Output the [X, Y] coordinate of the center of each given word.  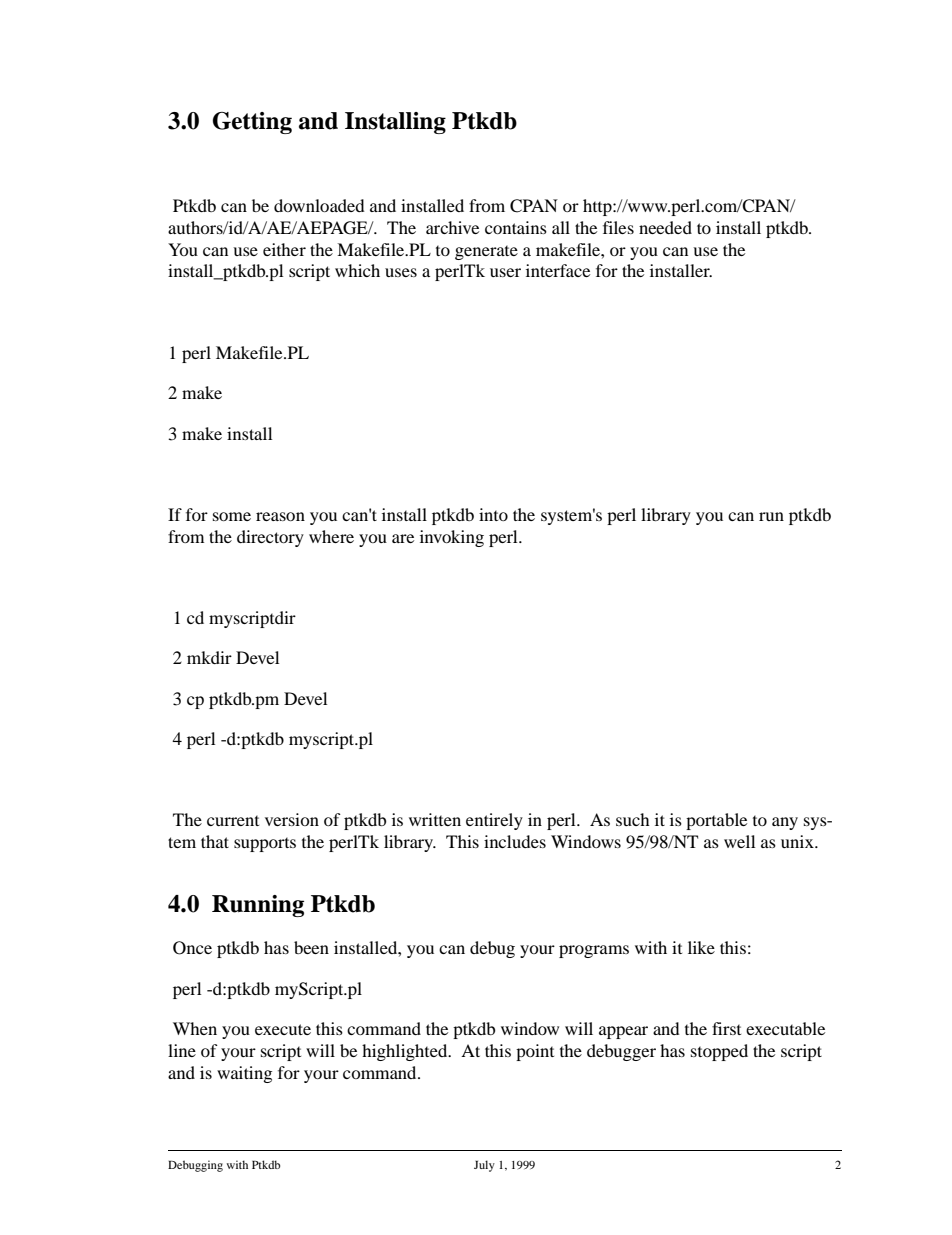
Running [258, 906]
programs [594, 951]
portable [716, 821]
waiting [244, 1074]
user [505, 272]
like [701, 947]
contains [516, 227]
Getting [252, 123]
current [233, 820]
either [284, 249]
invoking [452, 538]
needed [665, 227]
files [618, 227]
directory [270, 538]
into [493, 514]
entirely [494, 821]
